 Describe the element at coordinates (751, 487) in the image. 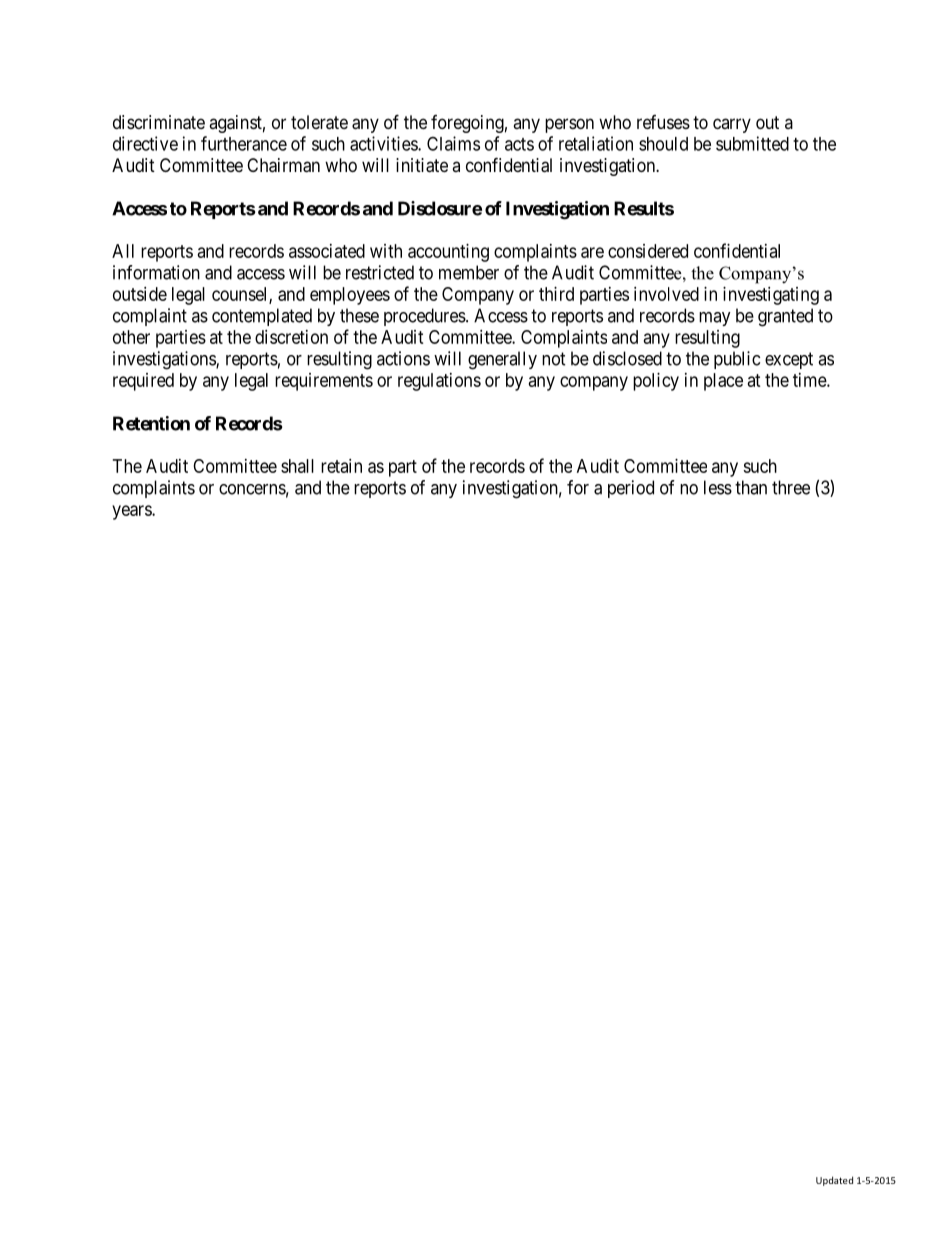

I see `than` at that location.
